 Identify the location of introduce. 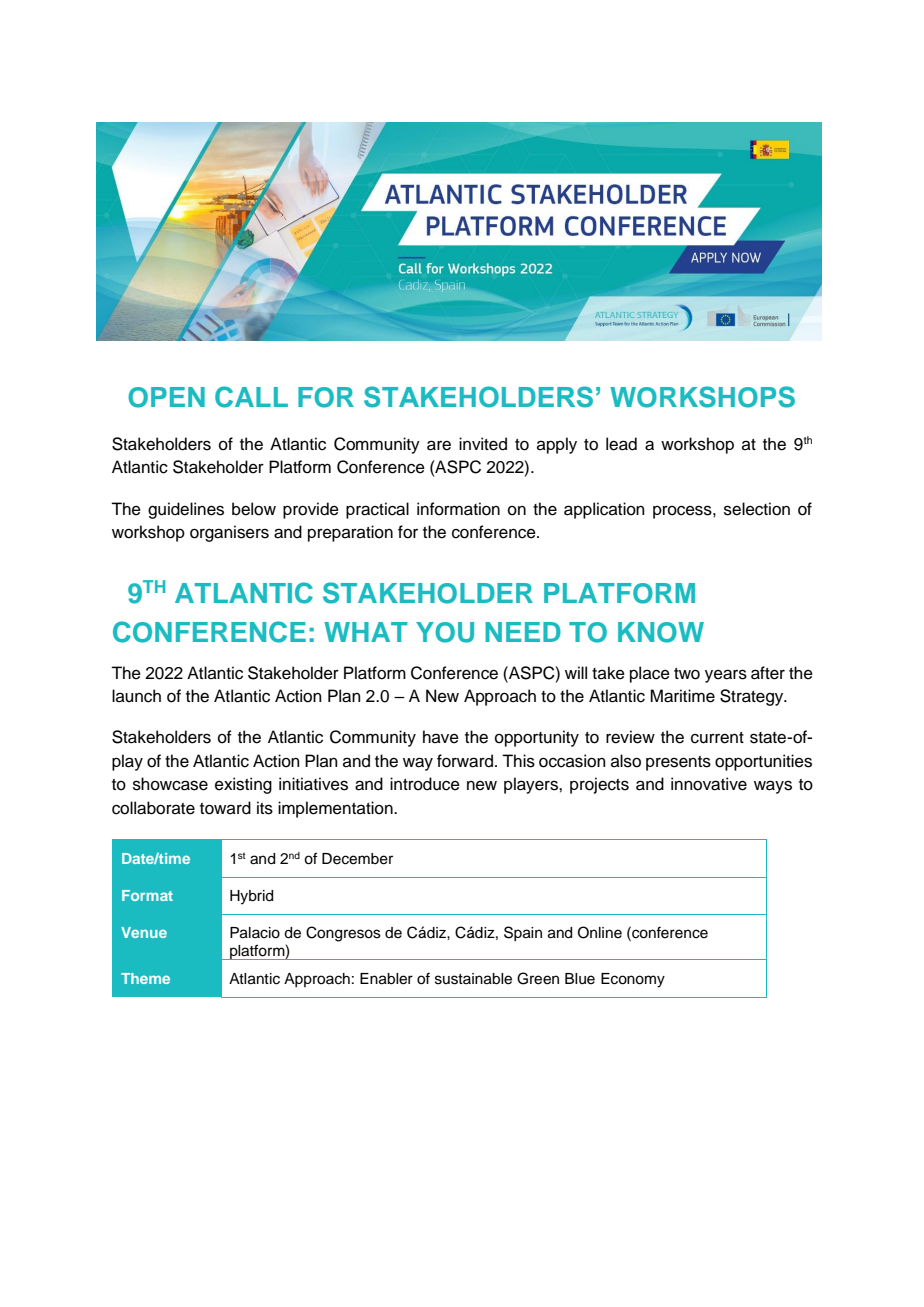
(425, 784).
